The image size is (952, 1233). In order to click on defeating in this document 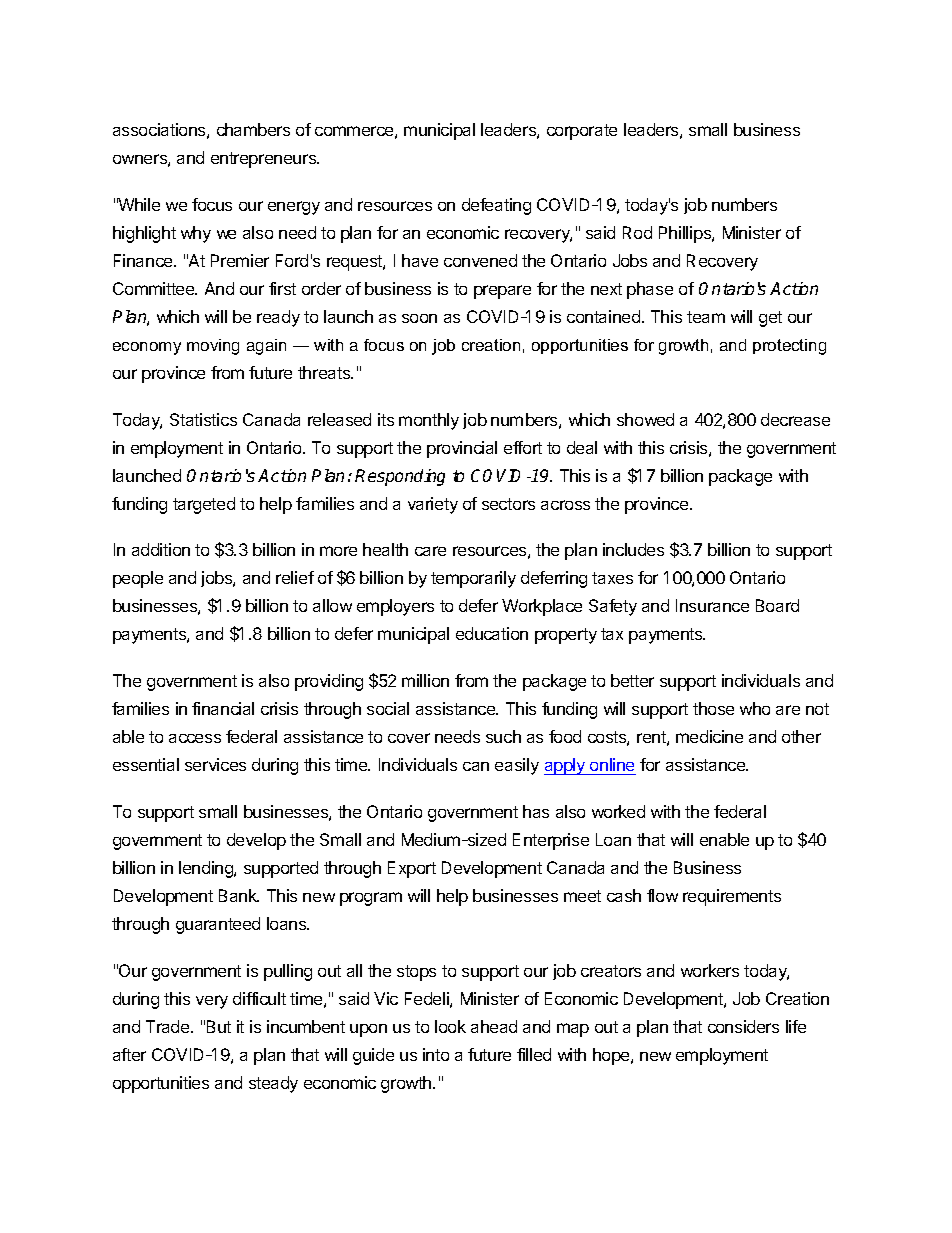, I will do `click(496, 206)`.
